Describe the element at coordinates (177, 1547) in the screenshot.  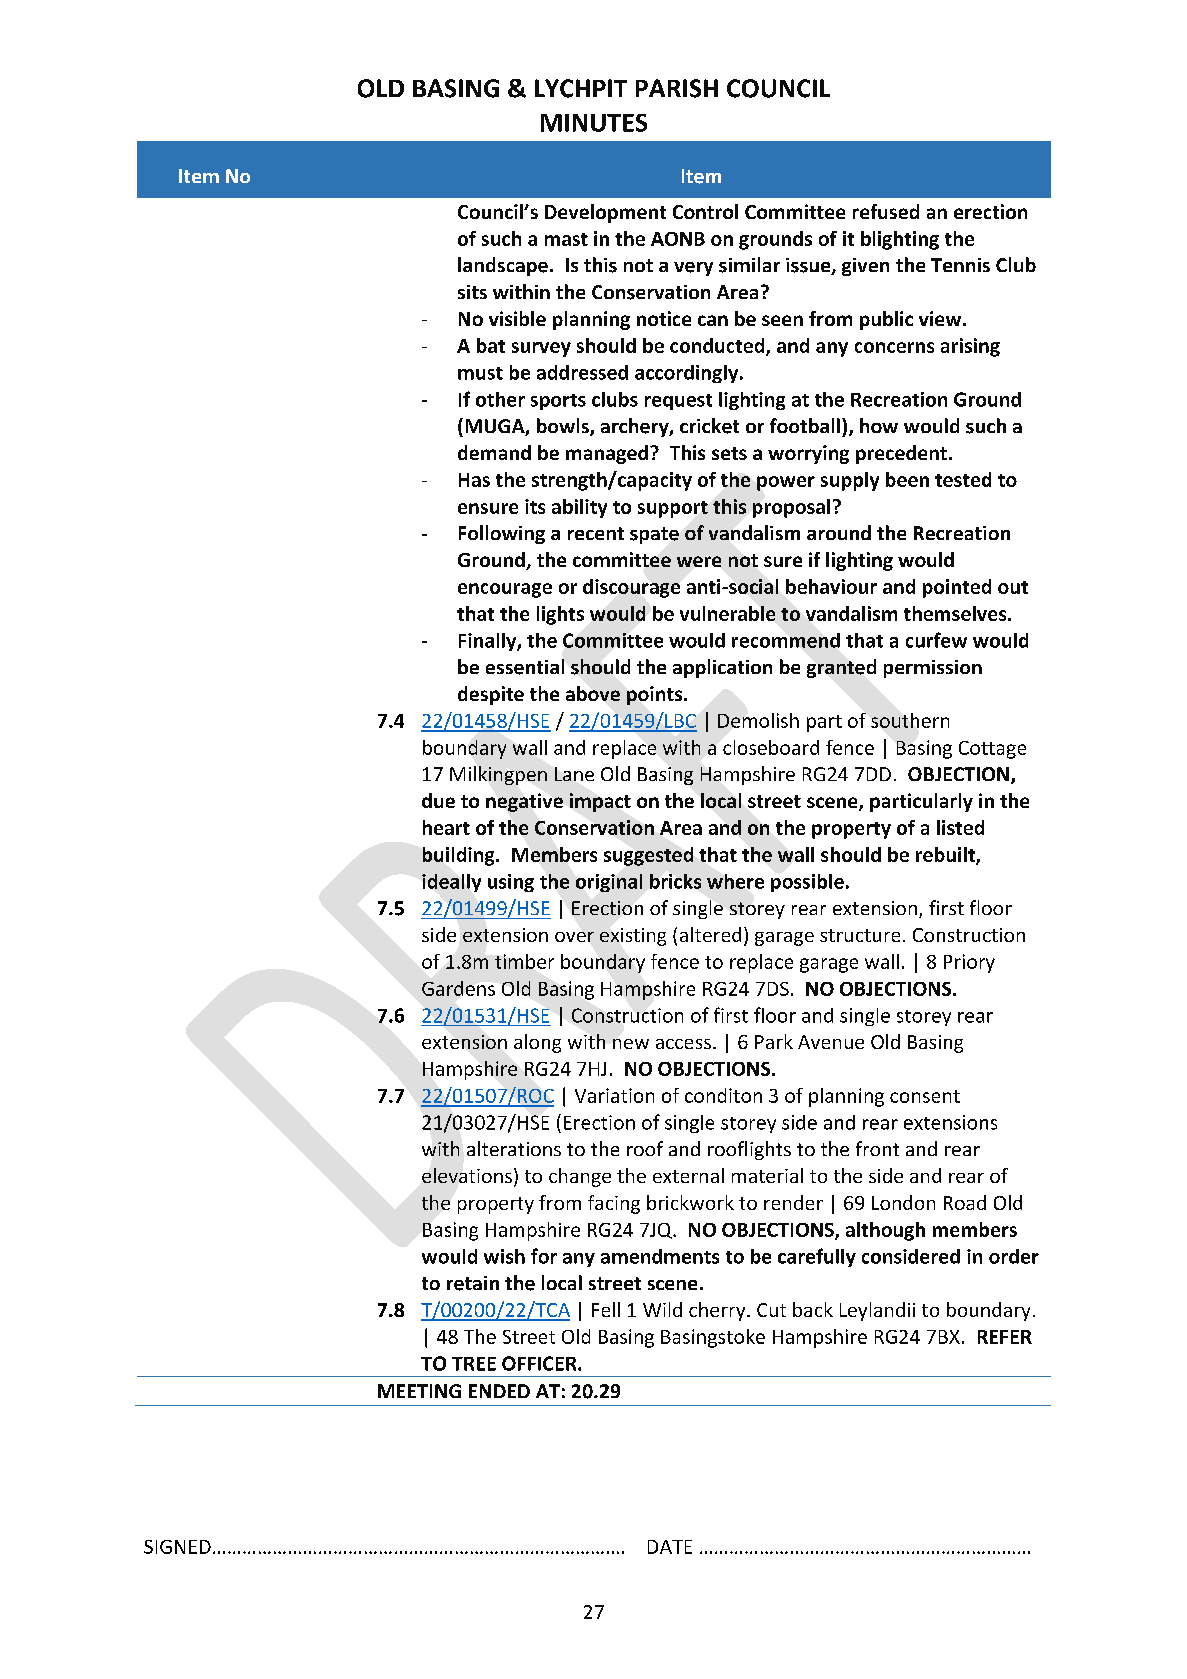
I see `SIGNED` at that location.
